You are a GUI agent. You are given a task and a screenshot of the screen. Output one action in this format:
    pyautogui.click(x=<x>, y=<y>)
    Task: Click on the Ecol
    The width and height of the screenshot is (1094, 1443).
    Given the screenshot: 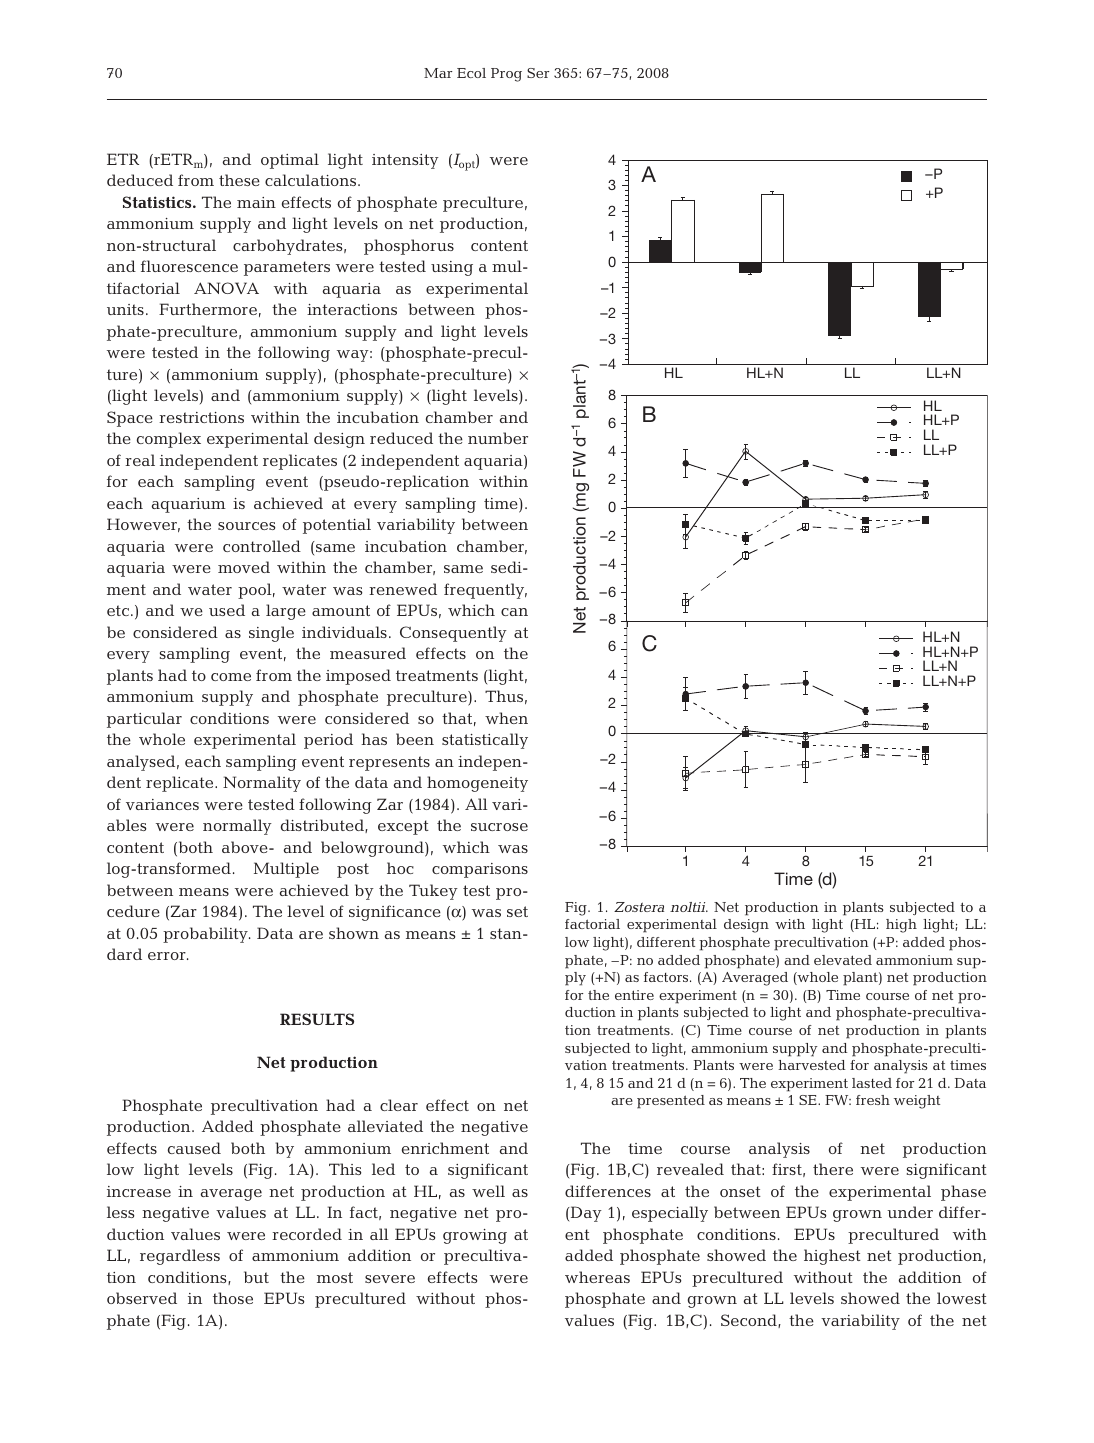 What is the action you would take?
    pyautogui.click(x=471, y=73)
